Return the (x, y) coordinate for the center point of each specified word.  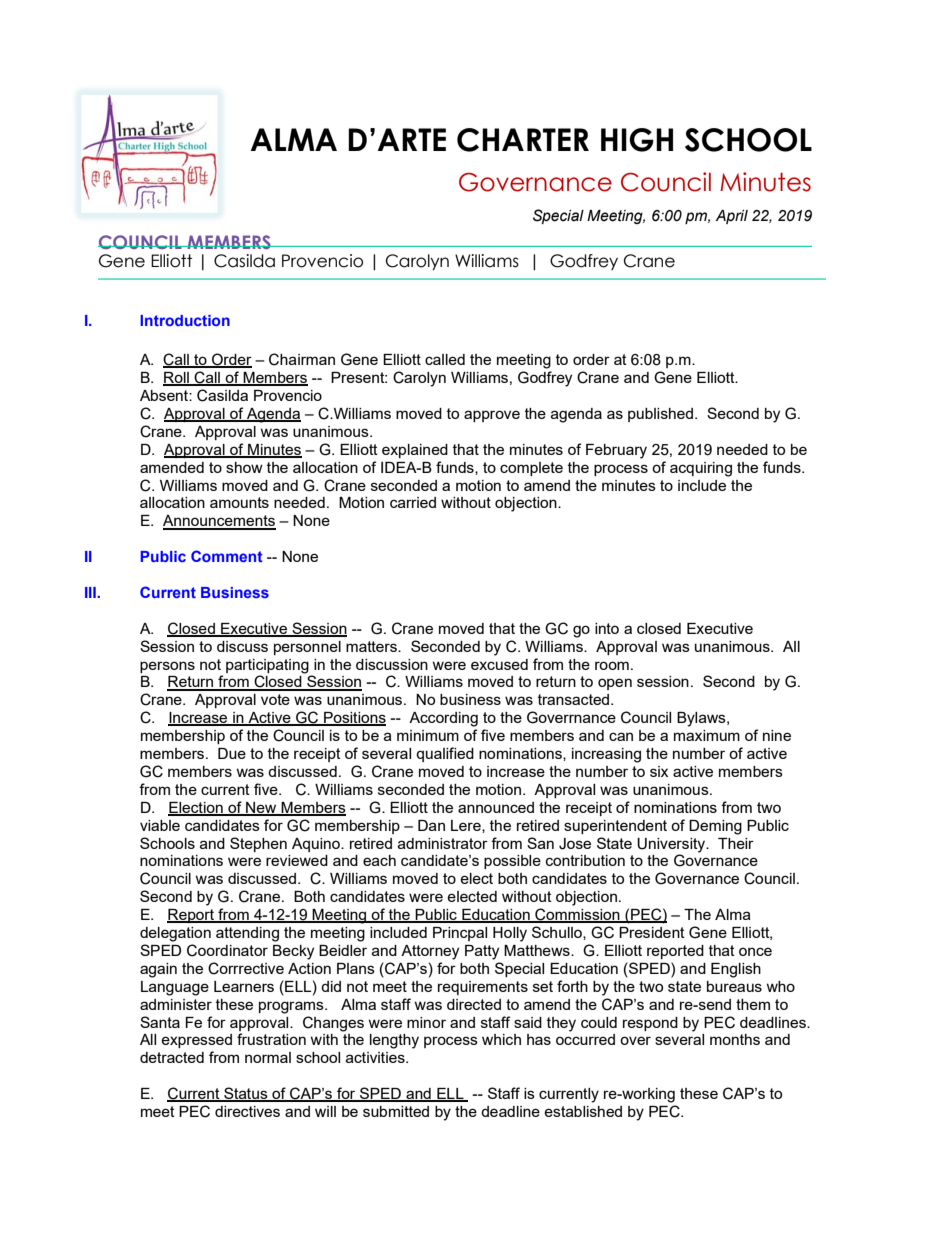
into (607, 628)
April (732, 217)
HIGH (637, 140)
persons (167, 667)
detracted (172, 1057)
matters (372, 646)
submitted (396, 1111)
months (735, 1039)
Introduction (185, 320)
